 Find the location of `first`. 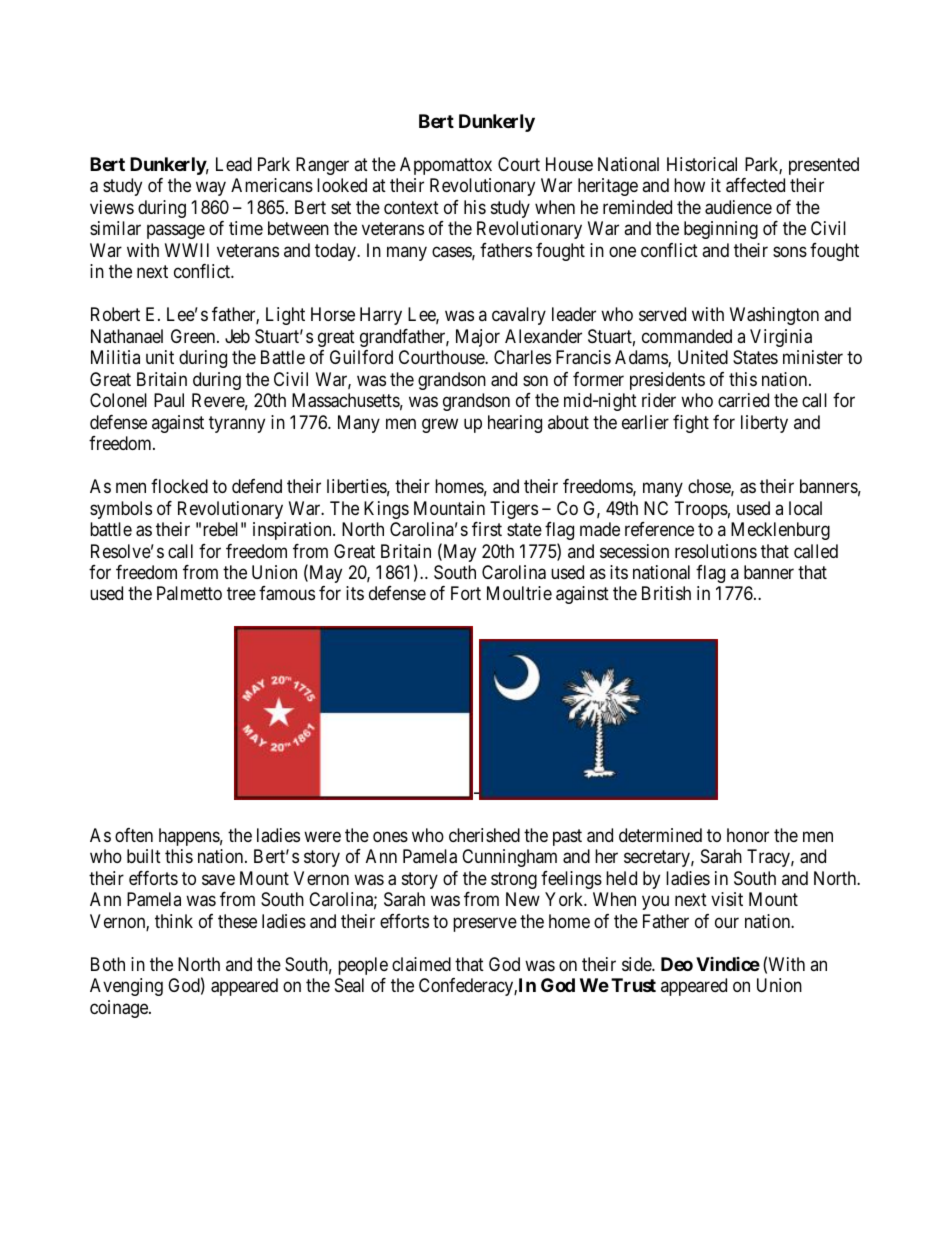

first is located at coordinates (487, 529).
